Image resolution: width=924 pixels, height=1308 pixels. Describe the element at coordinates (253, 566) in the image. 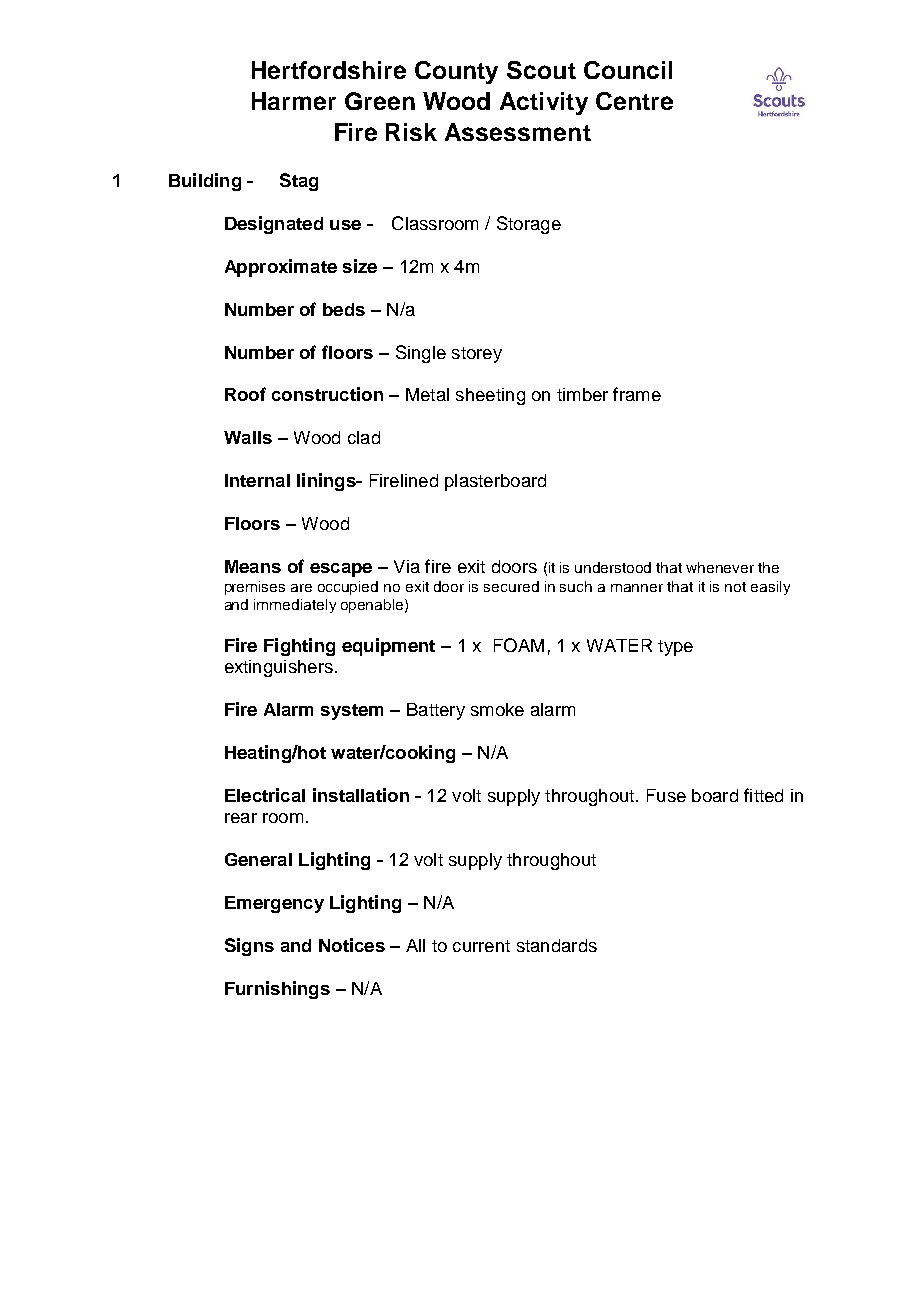

I see `Means` at that location.
